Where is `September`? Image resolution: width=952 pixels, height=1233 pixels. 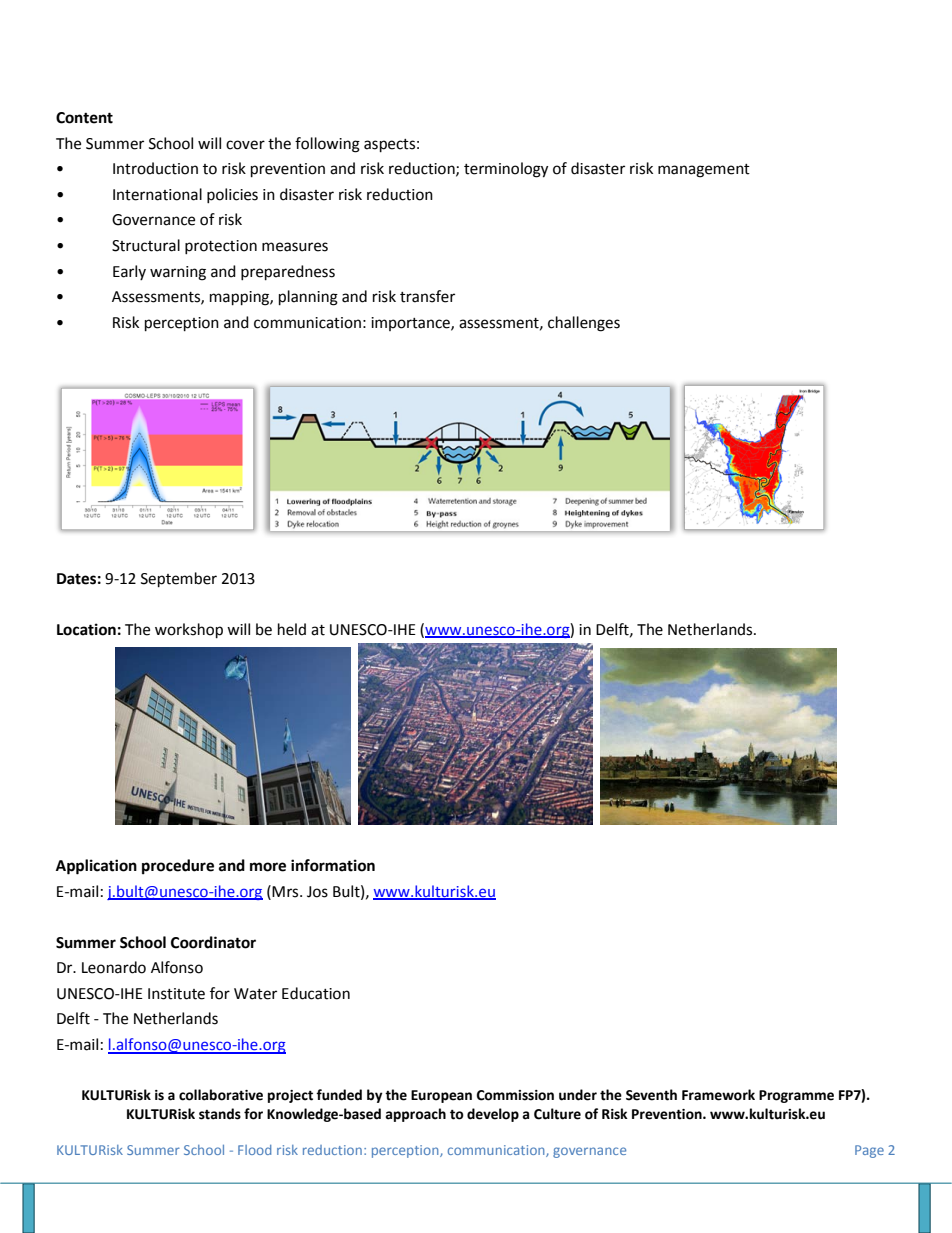
September is located at coordinates (179, 580).
